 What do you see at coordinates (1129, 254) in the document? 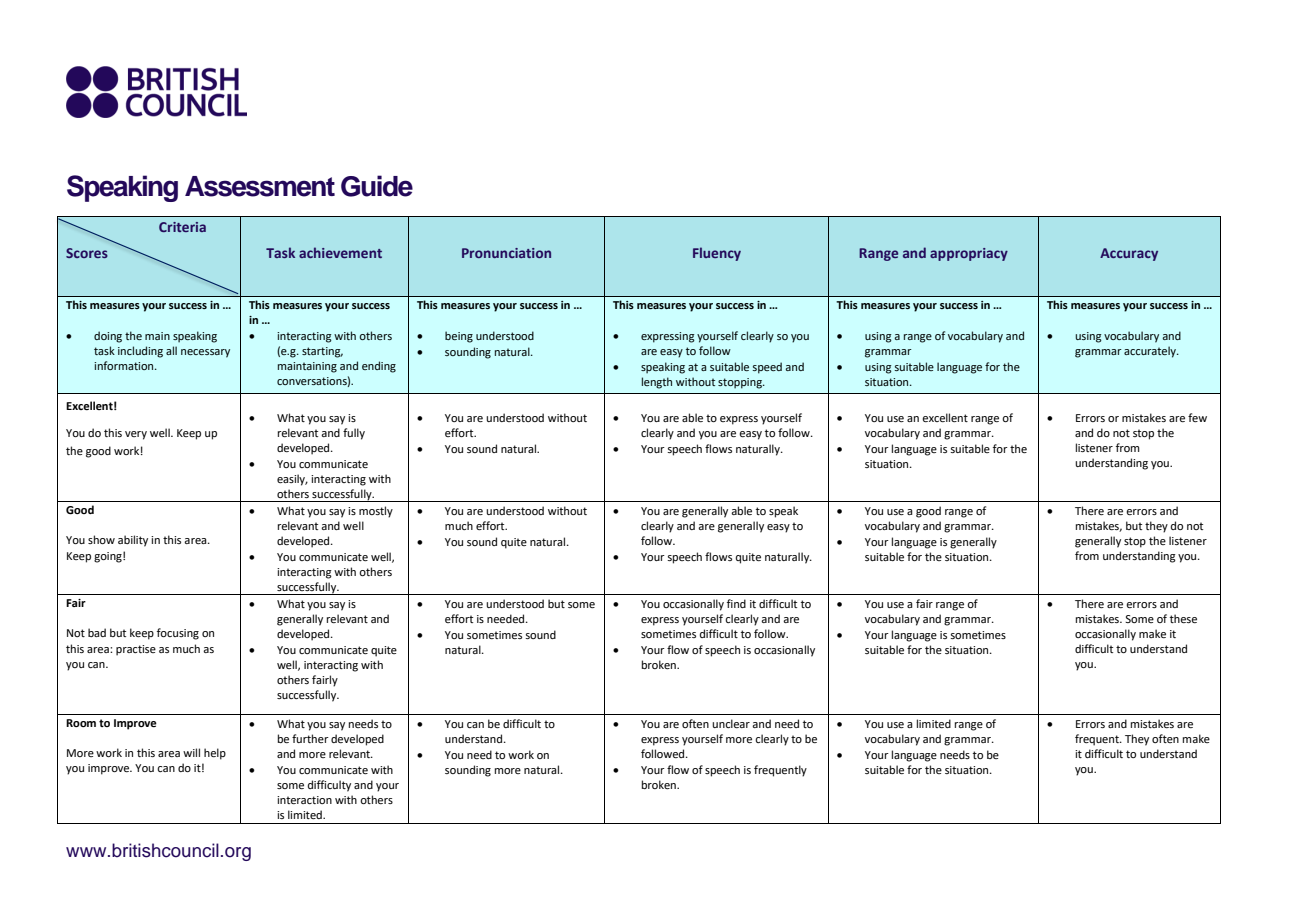
I see `Accuracy` at bounding box center [1129, 254].
